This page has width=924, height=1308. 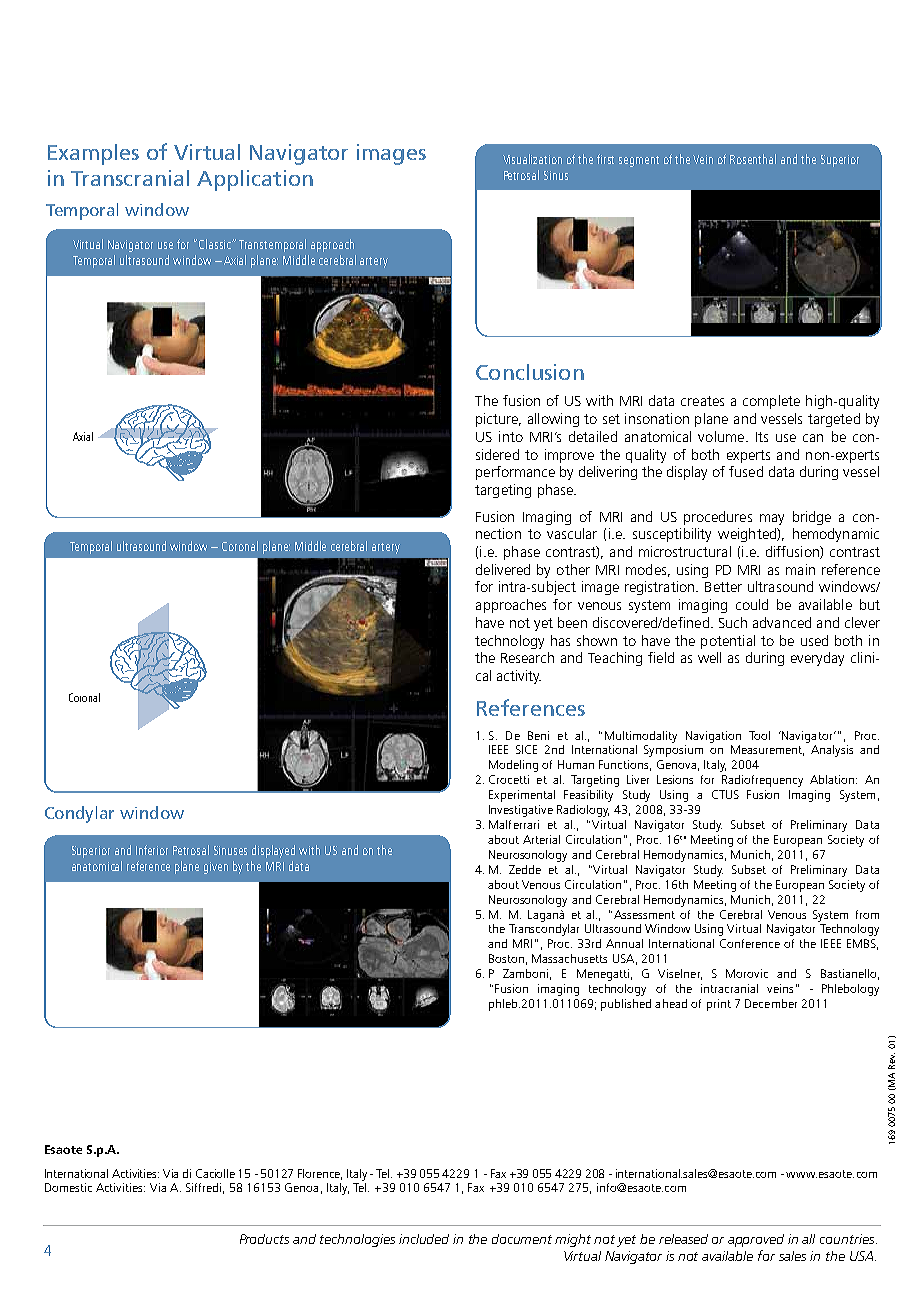 I want to click on Domestic, so click(x=68, y=1187).
